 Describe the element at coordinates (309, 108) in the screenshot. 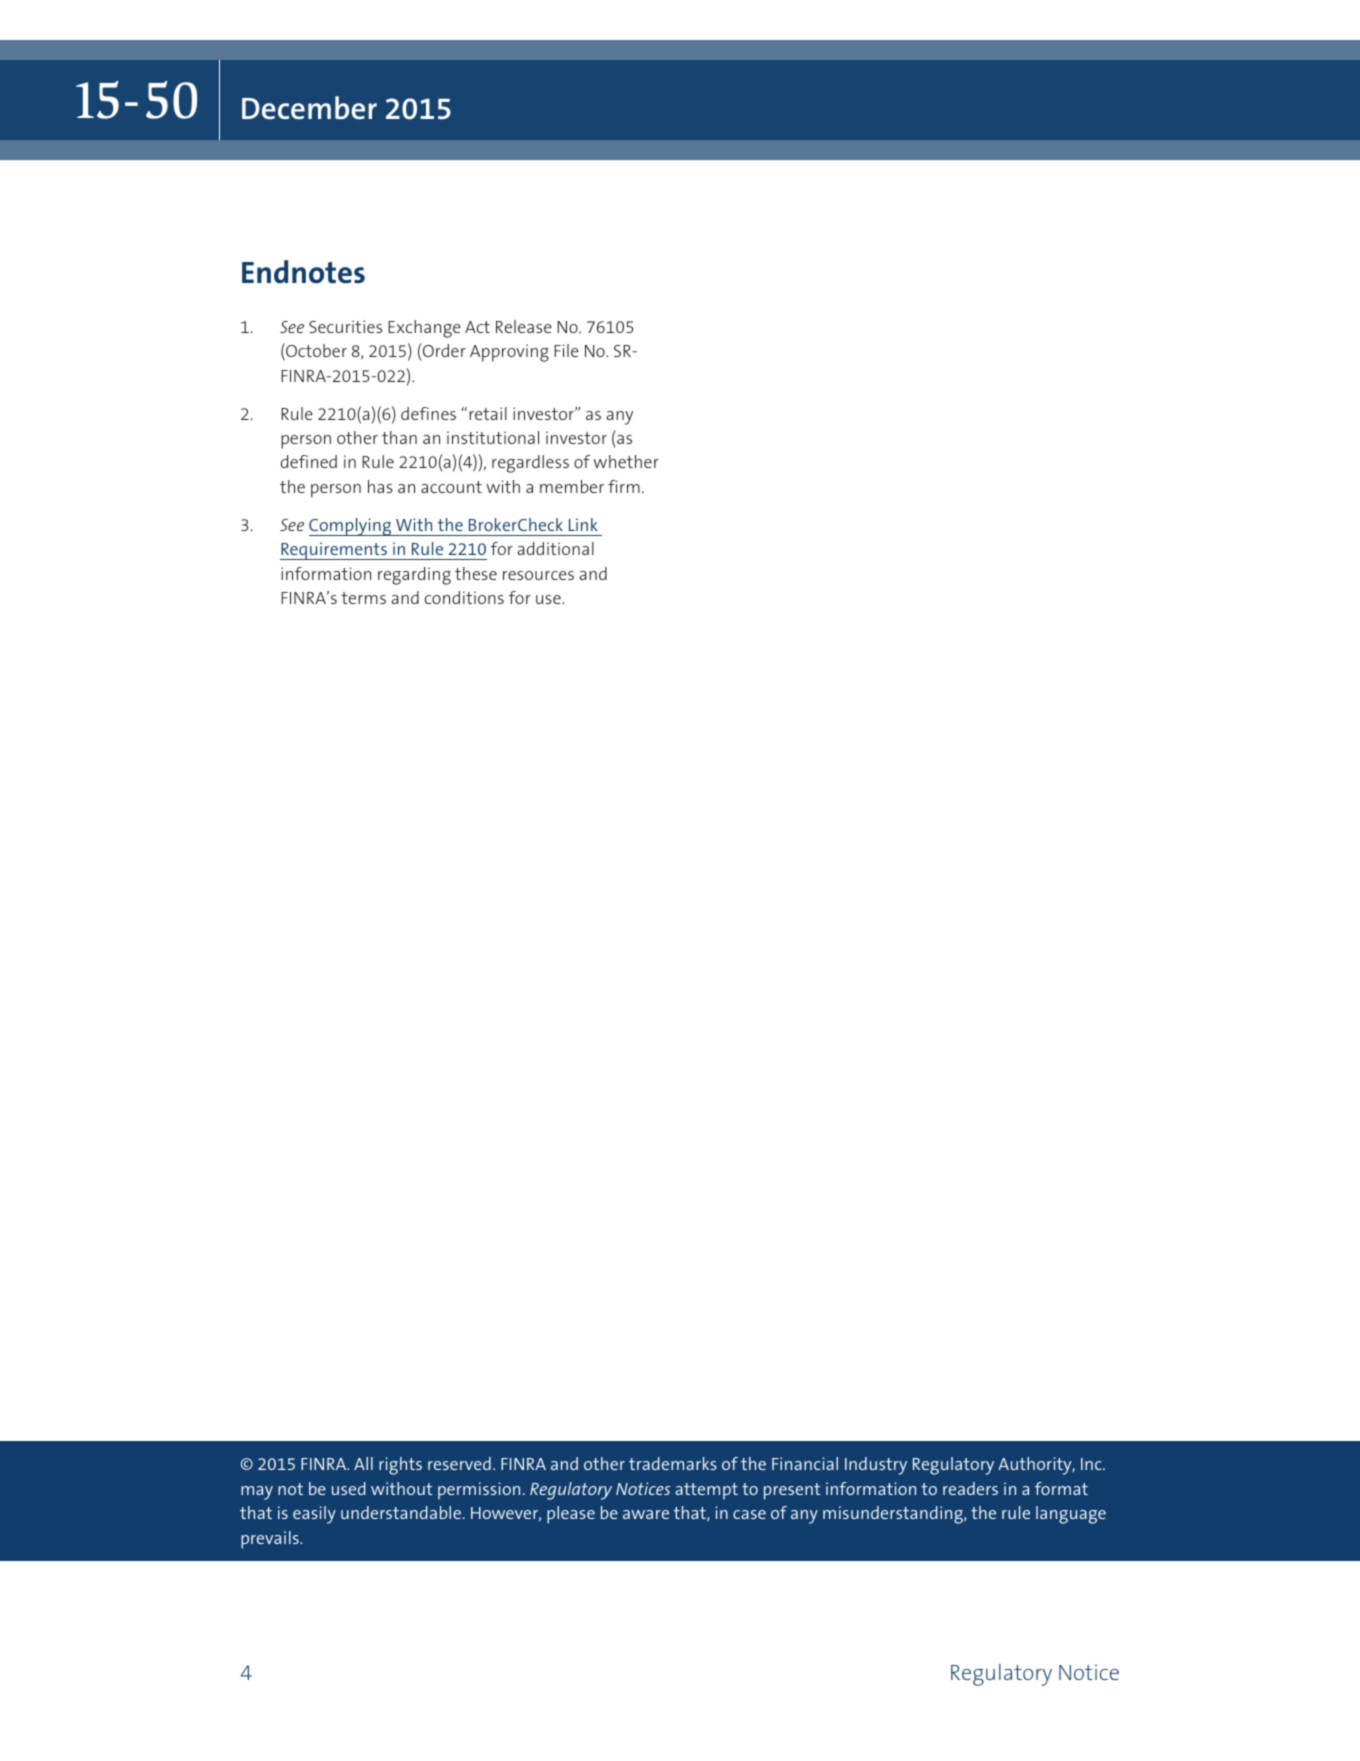

I see `December` at that location.
